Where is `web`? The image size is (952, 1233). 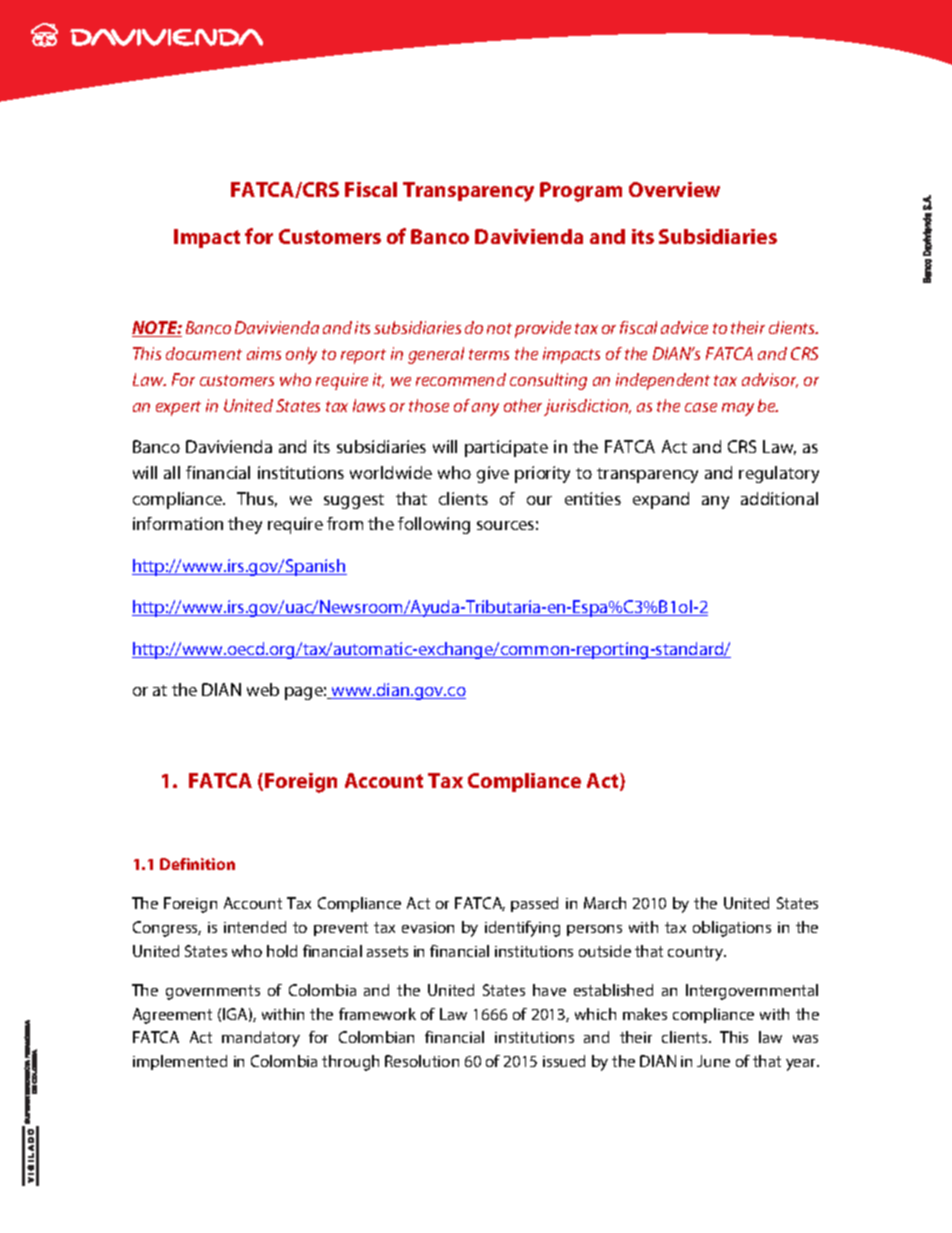
web is located at coordinates (263, 689).
